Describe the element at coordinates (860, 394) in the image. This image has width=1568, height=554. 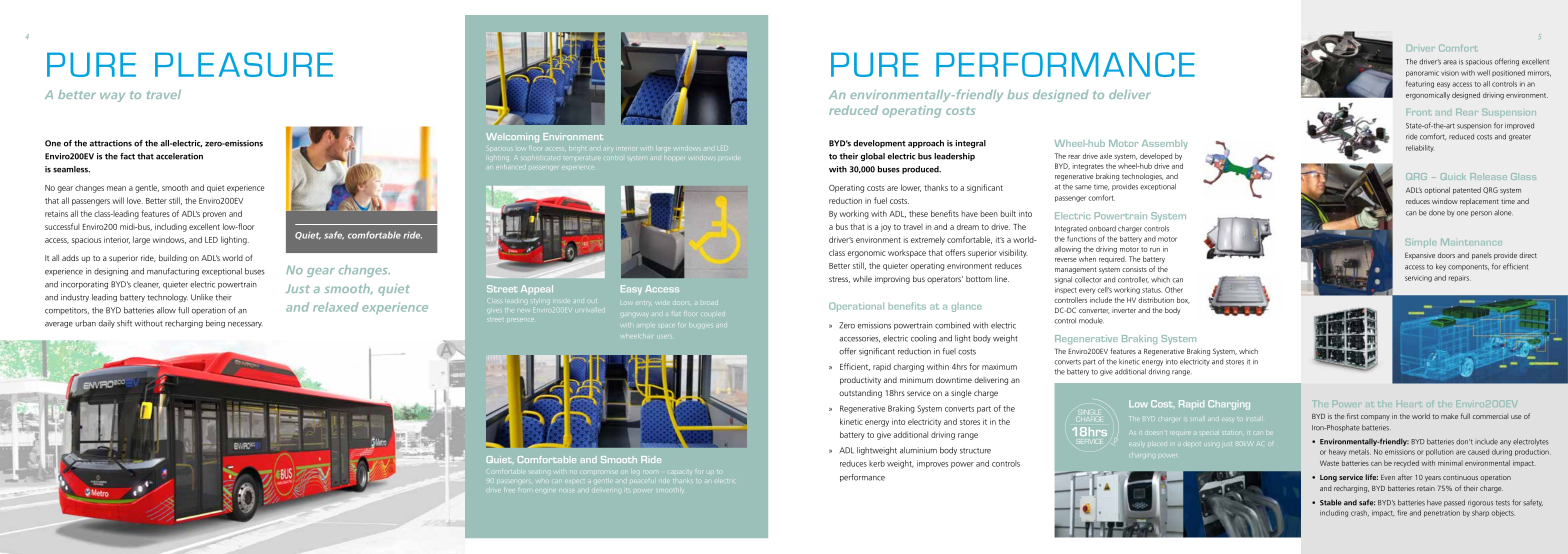
I see `outstanding` at that location.
